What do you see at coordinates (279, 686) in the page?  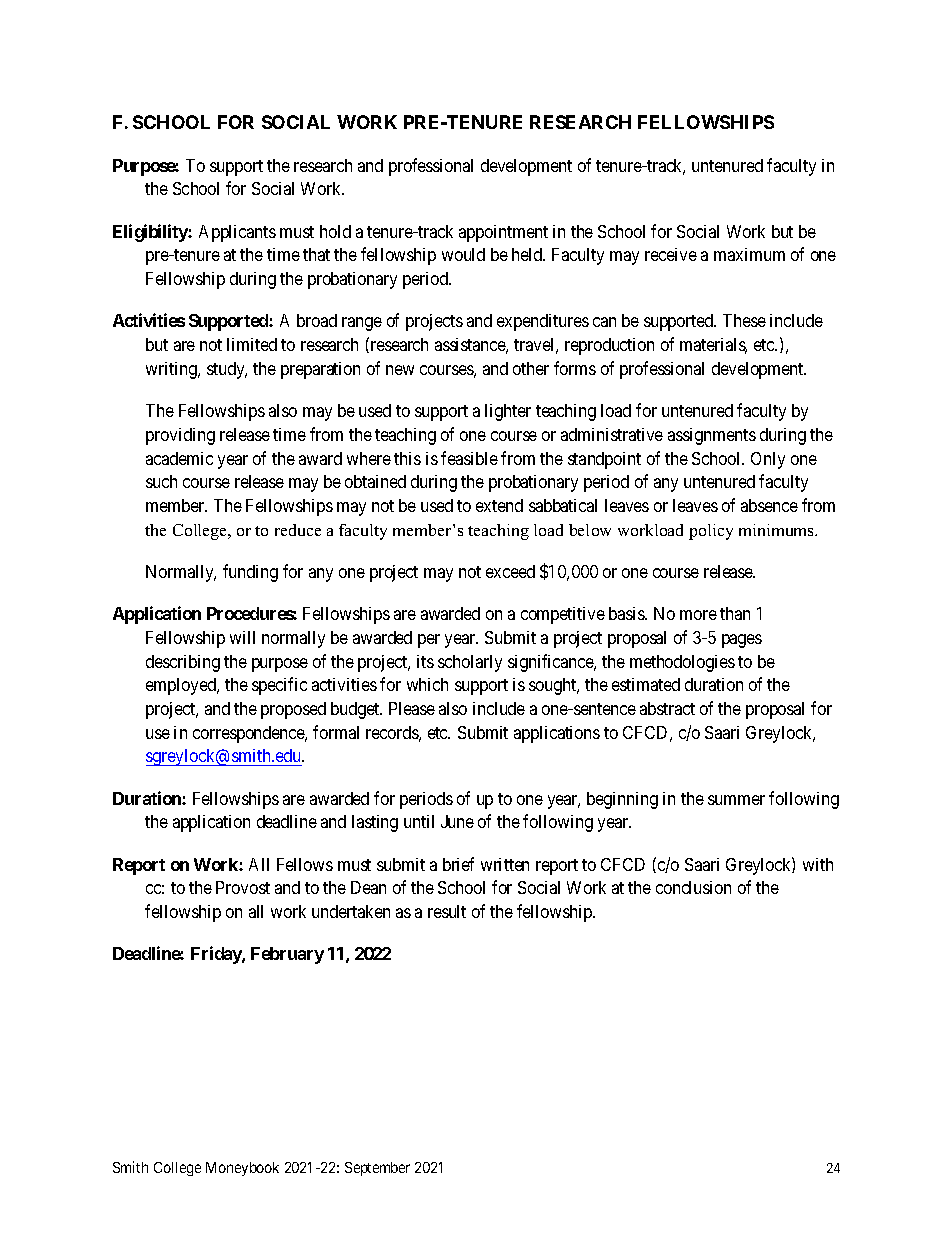 I see `specific` at bounding box center [279, 686].
